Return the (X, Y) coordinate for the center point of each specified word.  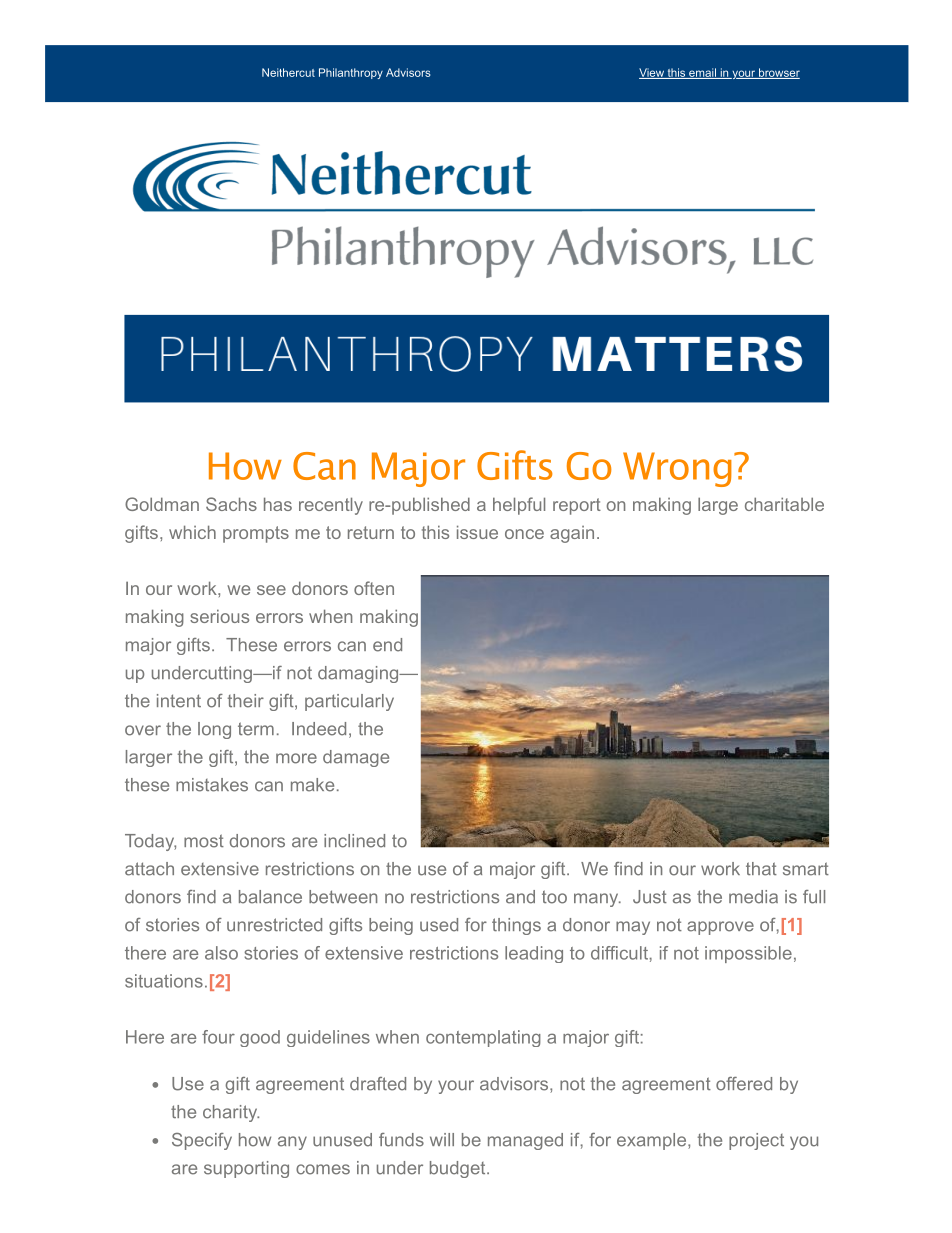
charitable (784, 504)
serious (219, 616)
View (652, 73)
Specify (202, 1141)
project (756, 1141)
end (387, 645)
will (442, 1139)
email (702, 73)
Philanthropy (351, 73)
